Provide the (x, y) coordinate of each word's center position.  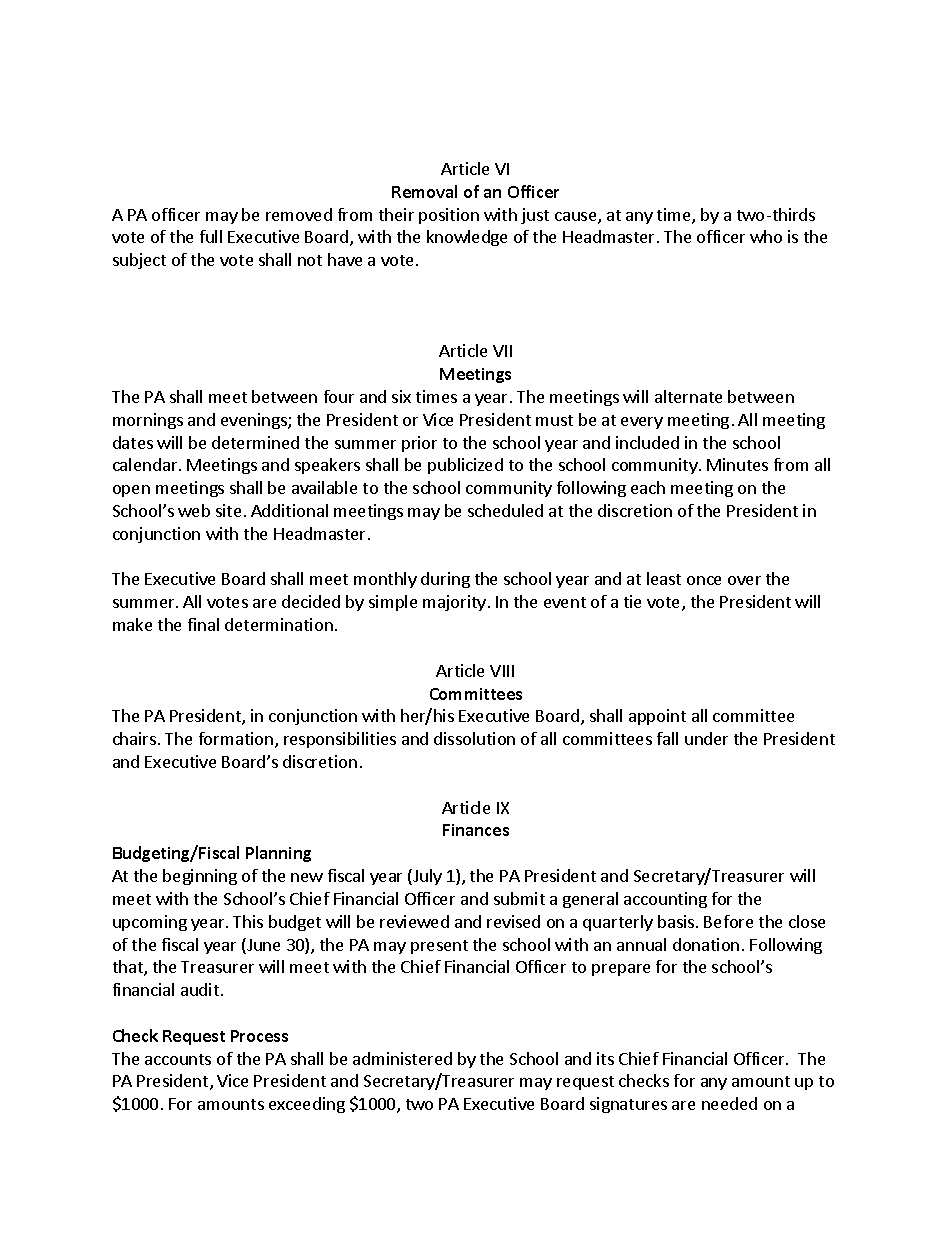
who (766, 236)
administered (402, 1058)
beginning (200, 877)
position (449, 216)
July (426, 877)
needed (729, 1103)
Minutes (737, 464)
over (744, 580)
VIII (502, 671)
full (211, 236)
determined (255, 442)
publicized (465, 466)
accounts (178, 1059)
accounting (665, 900)
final (203, 624)
